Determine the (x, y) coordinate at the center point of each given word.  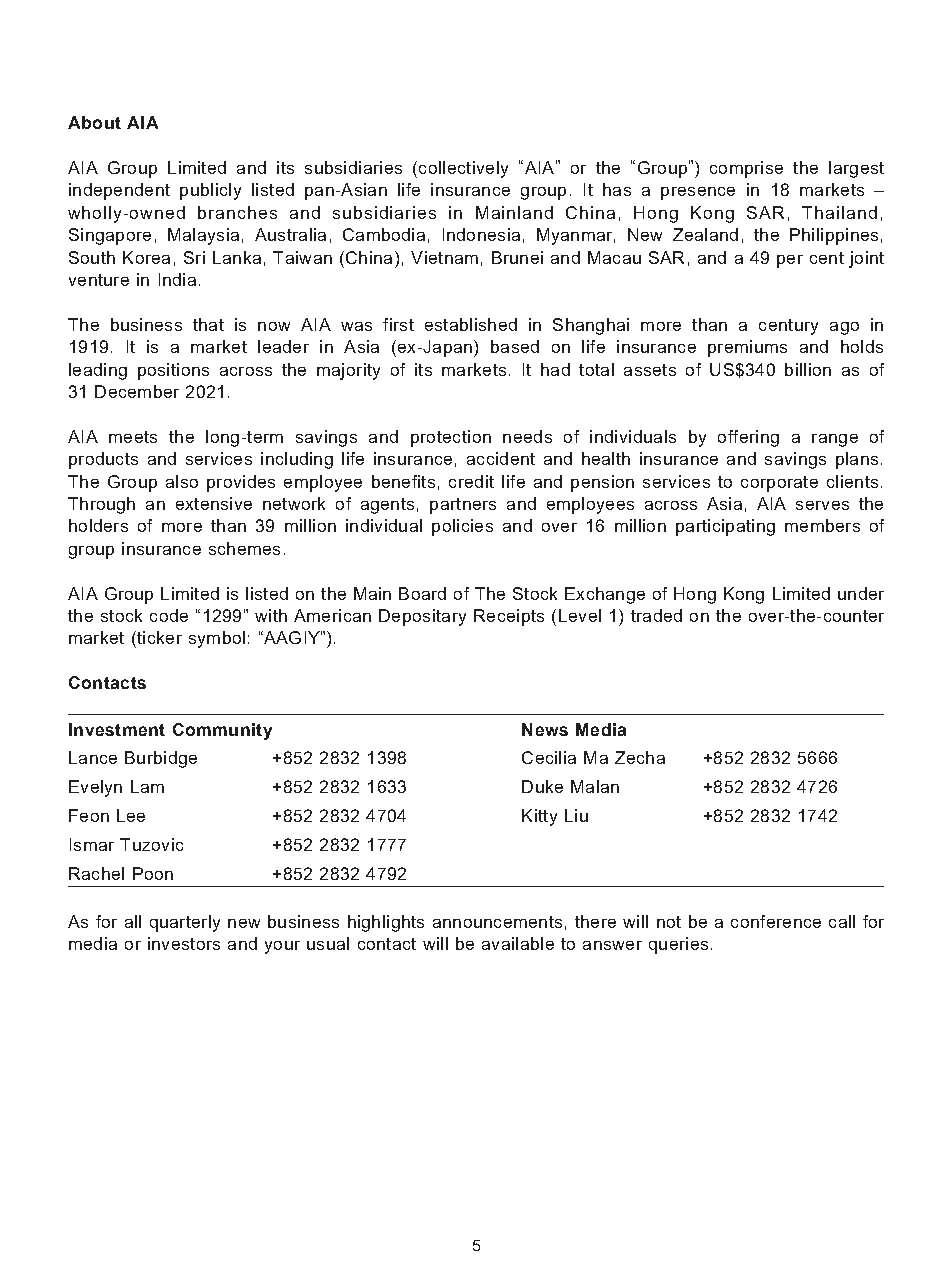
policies (462, 527)
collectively (463, 169)
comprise (746, 169)
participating (725, 527)
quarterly (185, 923)
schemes (244, 548)
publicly (210, 191)
